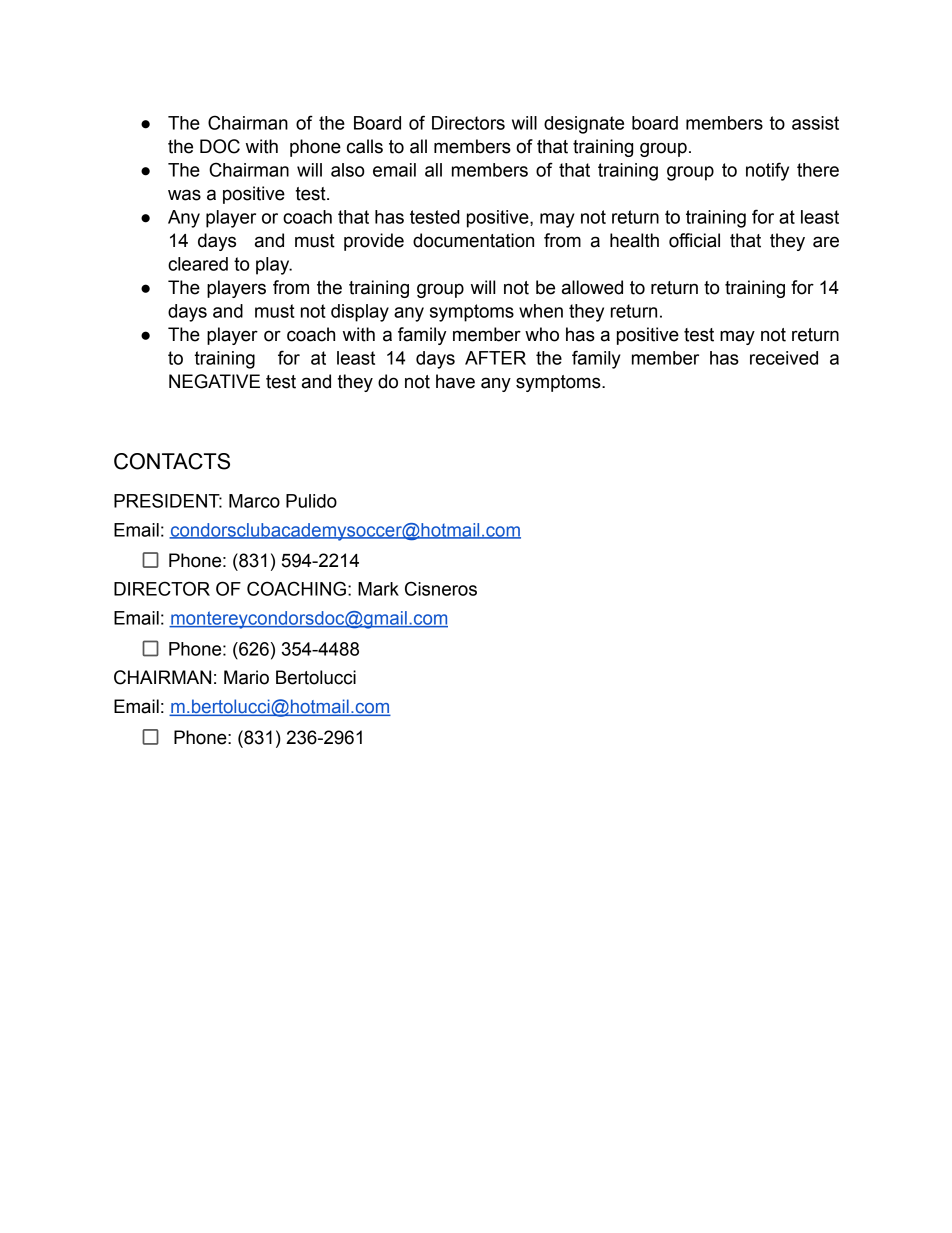 This screenshot has height=1233, width=952. Describe the element at coordinates (495, 358) in the screenshot. I see `AFTER` at that location.
